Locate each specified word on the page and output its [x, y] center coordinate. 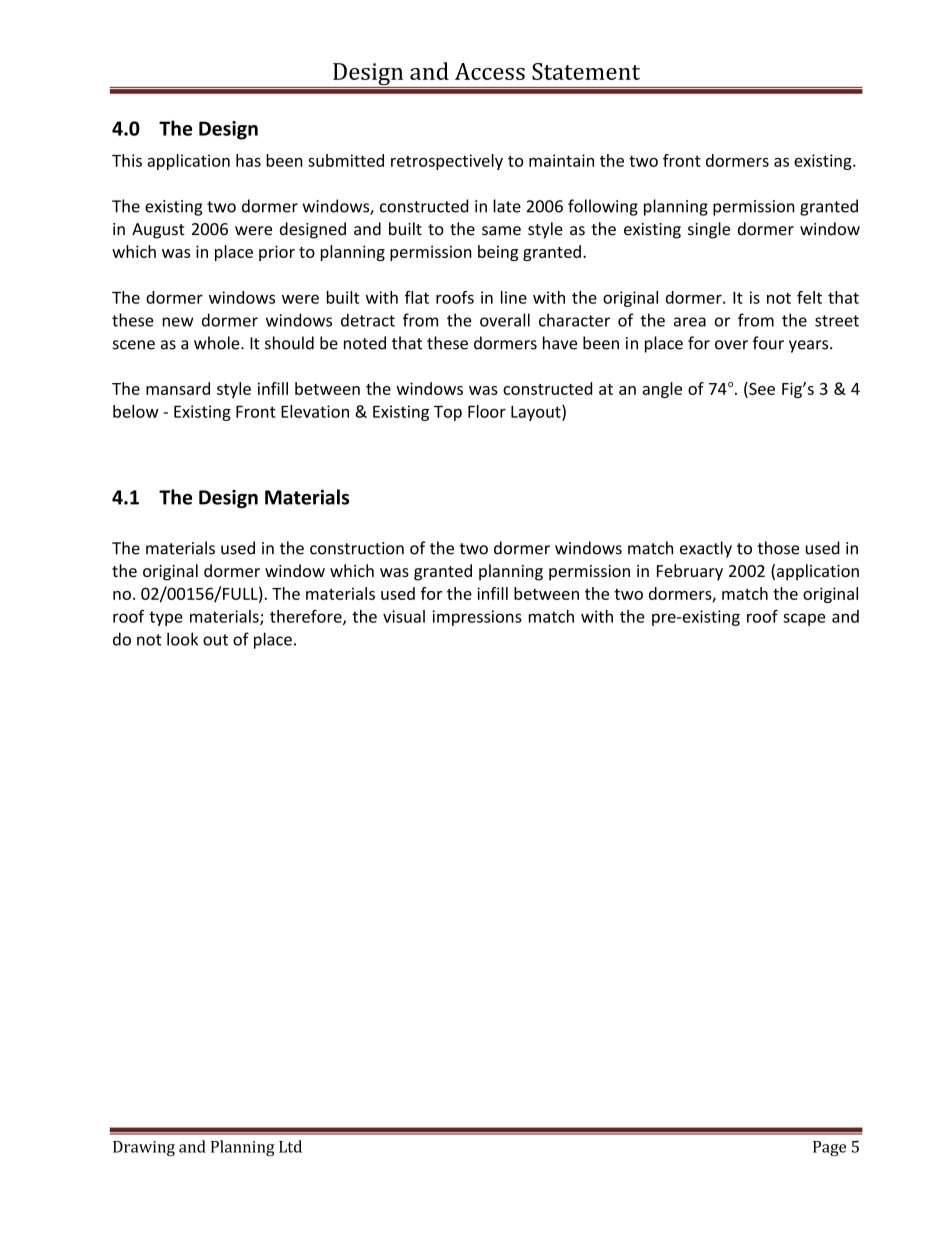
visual [404, 616]
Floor [487, 411]
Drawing [144, 1148]
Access [490, 71]
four [768, 343]
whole [218, 343]
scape [804, 619]
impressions [477, 618]
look [182, 639]
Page [829, 1148]
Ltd [290, 1146]
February [690, 572]
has [248, 160]
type [166, 618]
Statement [586, 71]
